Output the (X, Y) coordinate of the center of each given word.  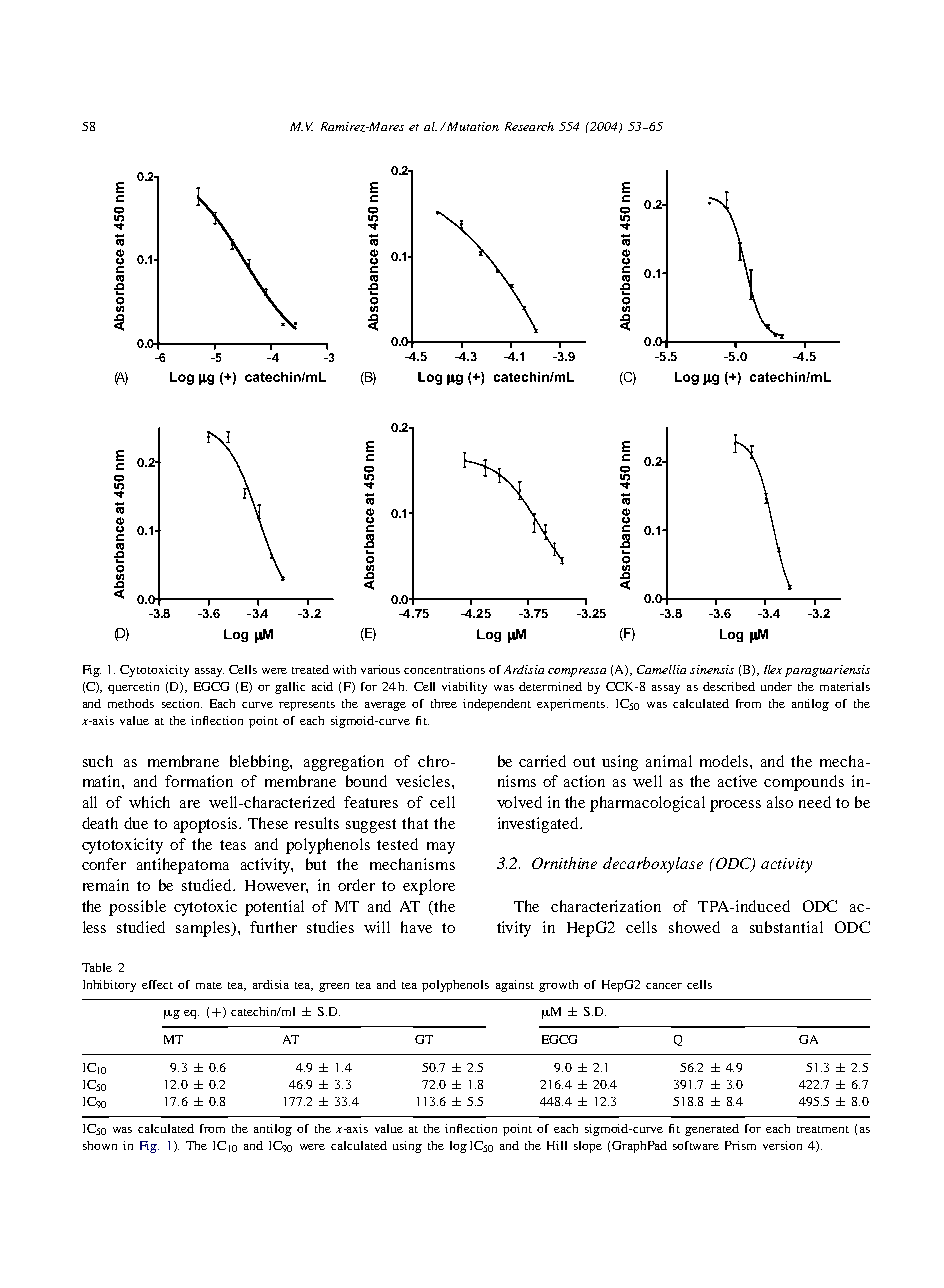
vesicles (424, 781)
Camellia (661, 669)
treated (310, 669)
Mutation (472, 126)
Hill (557, 1145)
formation (199, 781)
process (735, 806)
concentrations (444, 669)
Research (529, 126)
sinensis (712, 669)
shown (100, 1145)
